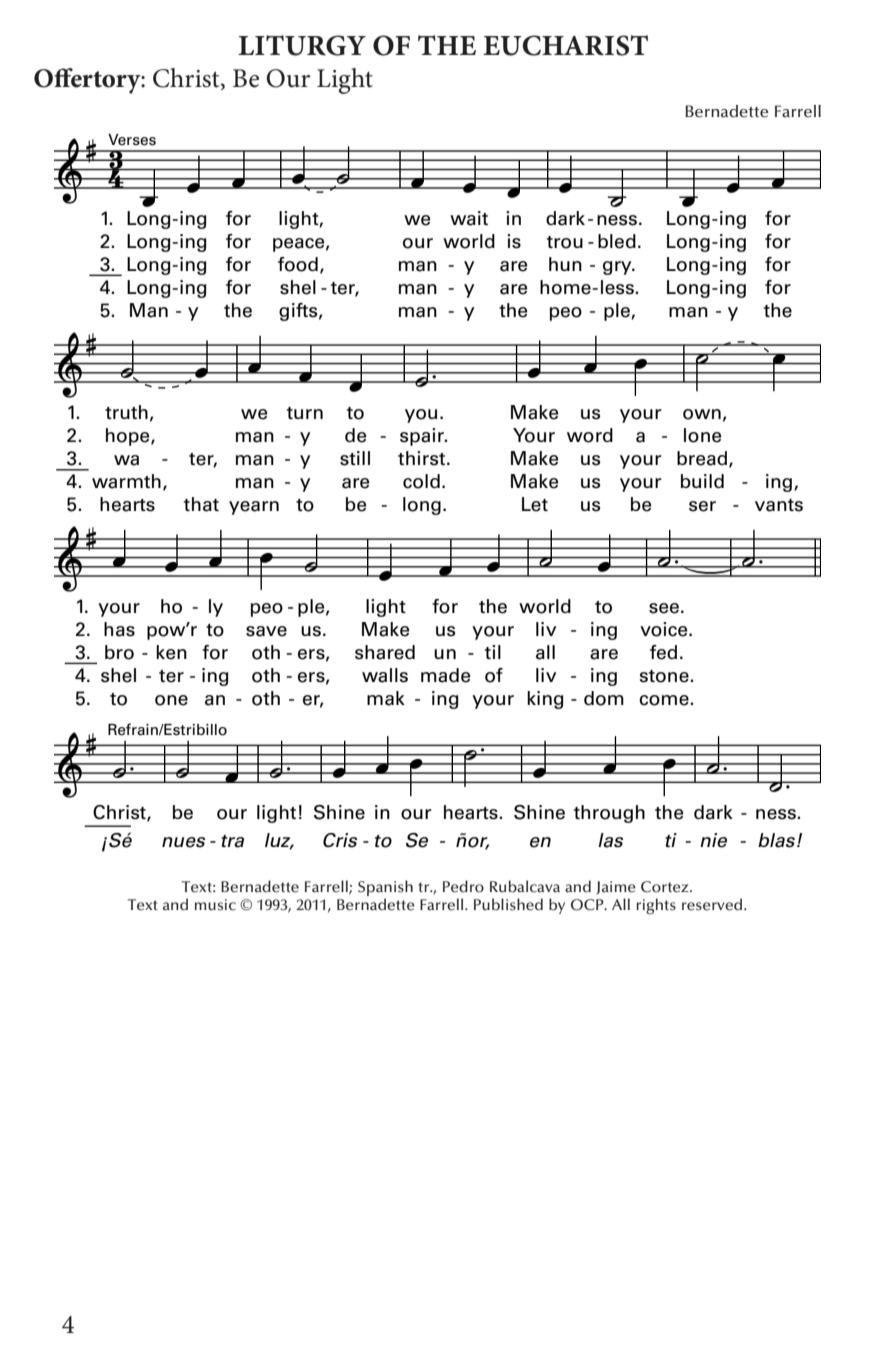 The image size is (887, 1372). Describe the element at coordinates (617, 241) in the screenshot. I see `bled` at that location.
